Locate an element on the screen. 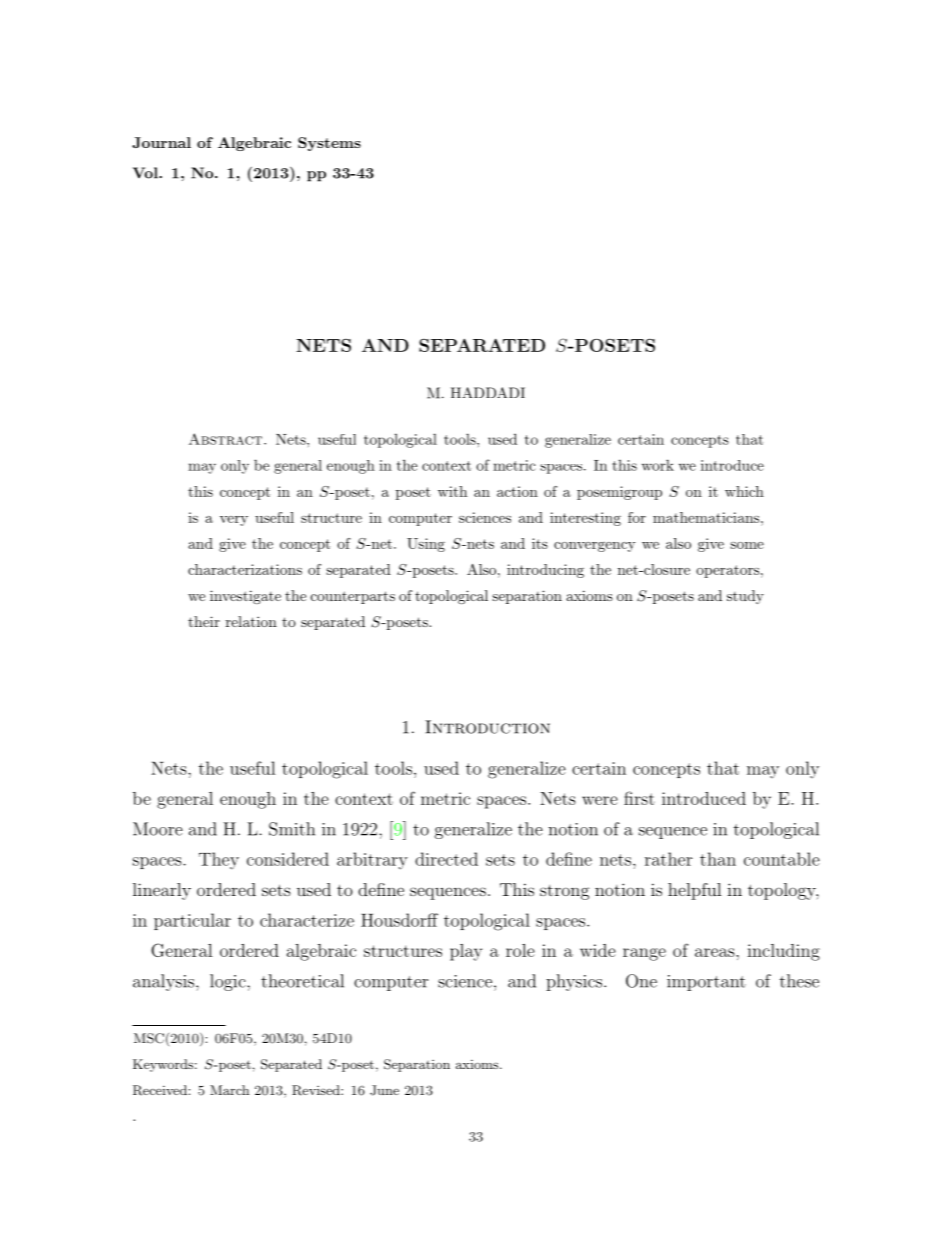 The width and height of the screenshot is (952, 1233). their is located at coordinates (204, 621).
